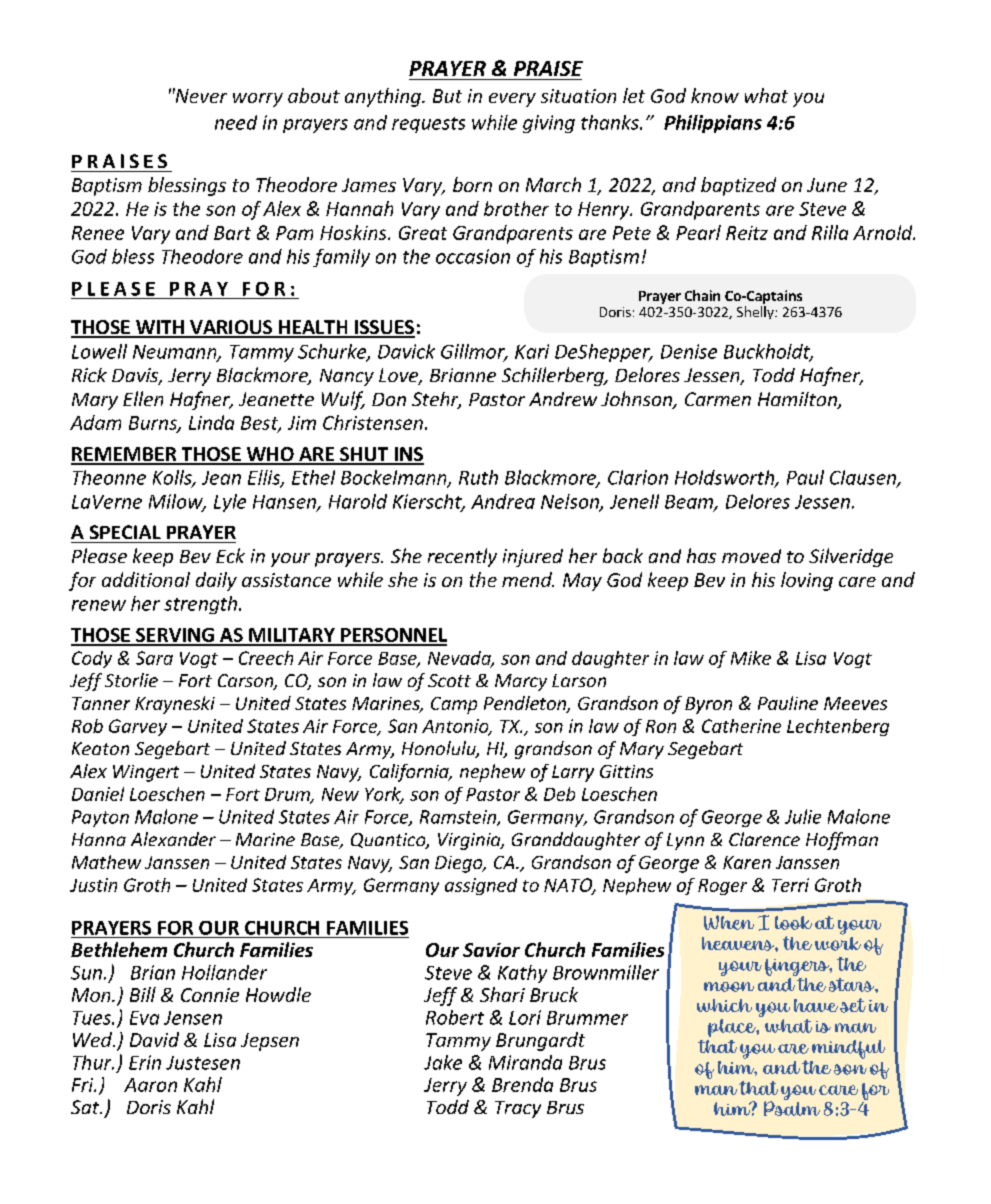 This image has width=991, height=1204. What do you see at coordinates (211, 422) in the image?
I see `Linda` at bounding box center [211, 422].
